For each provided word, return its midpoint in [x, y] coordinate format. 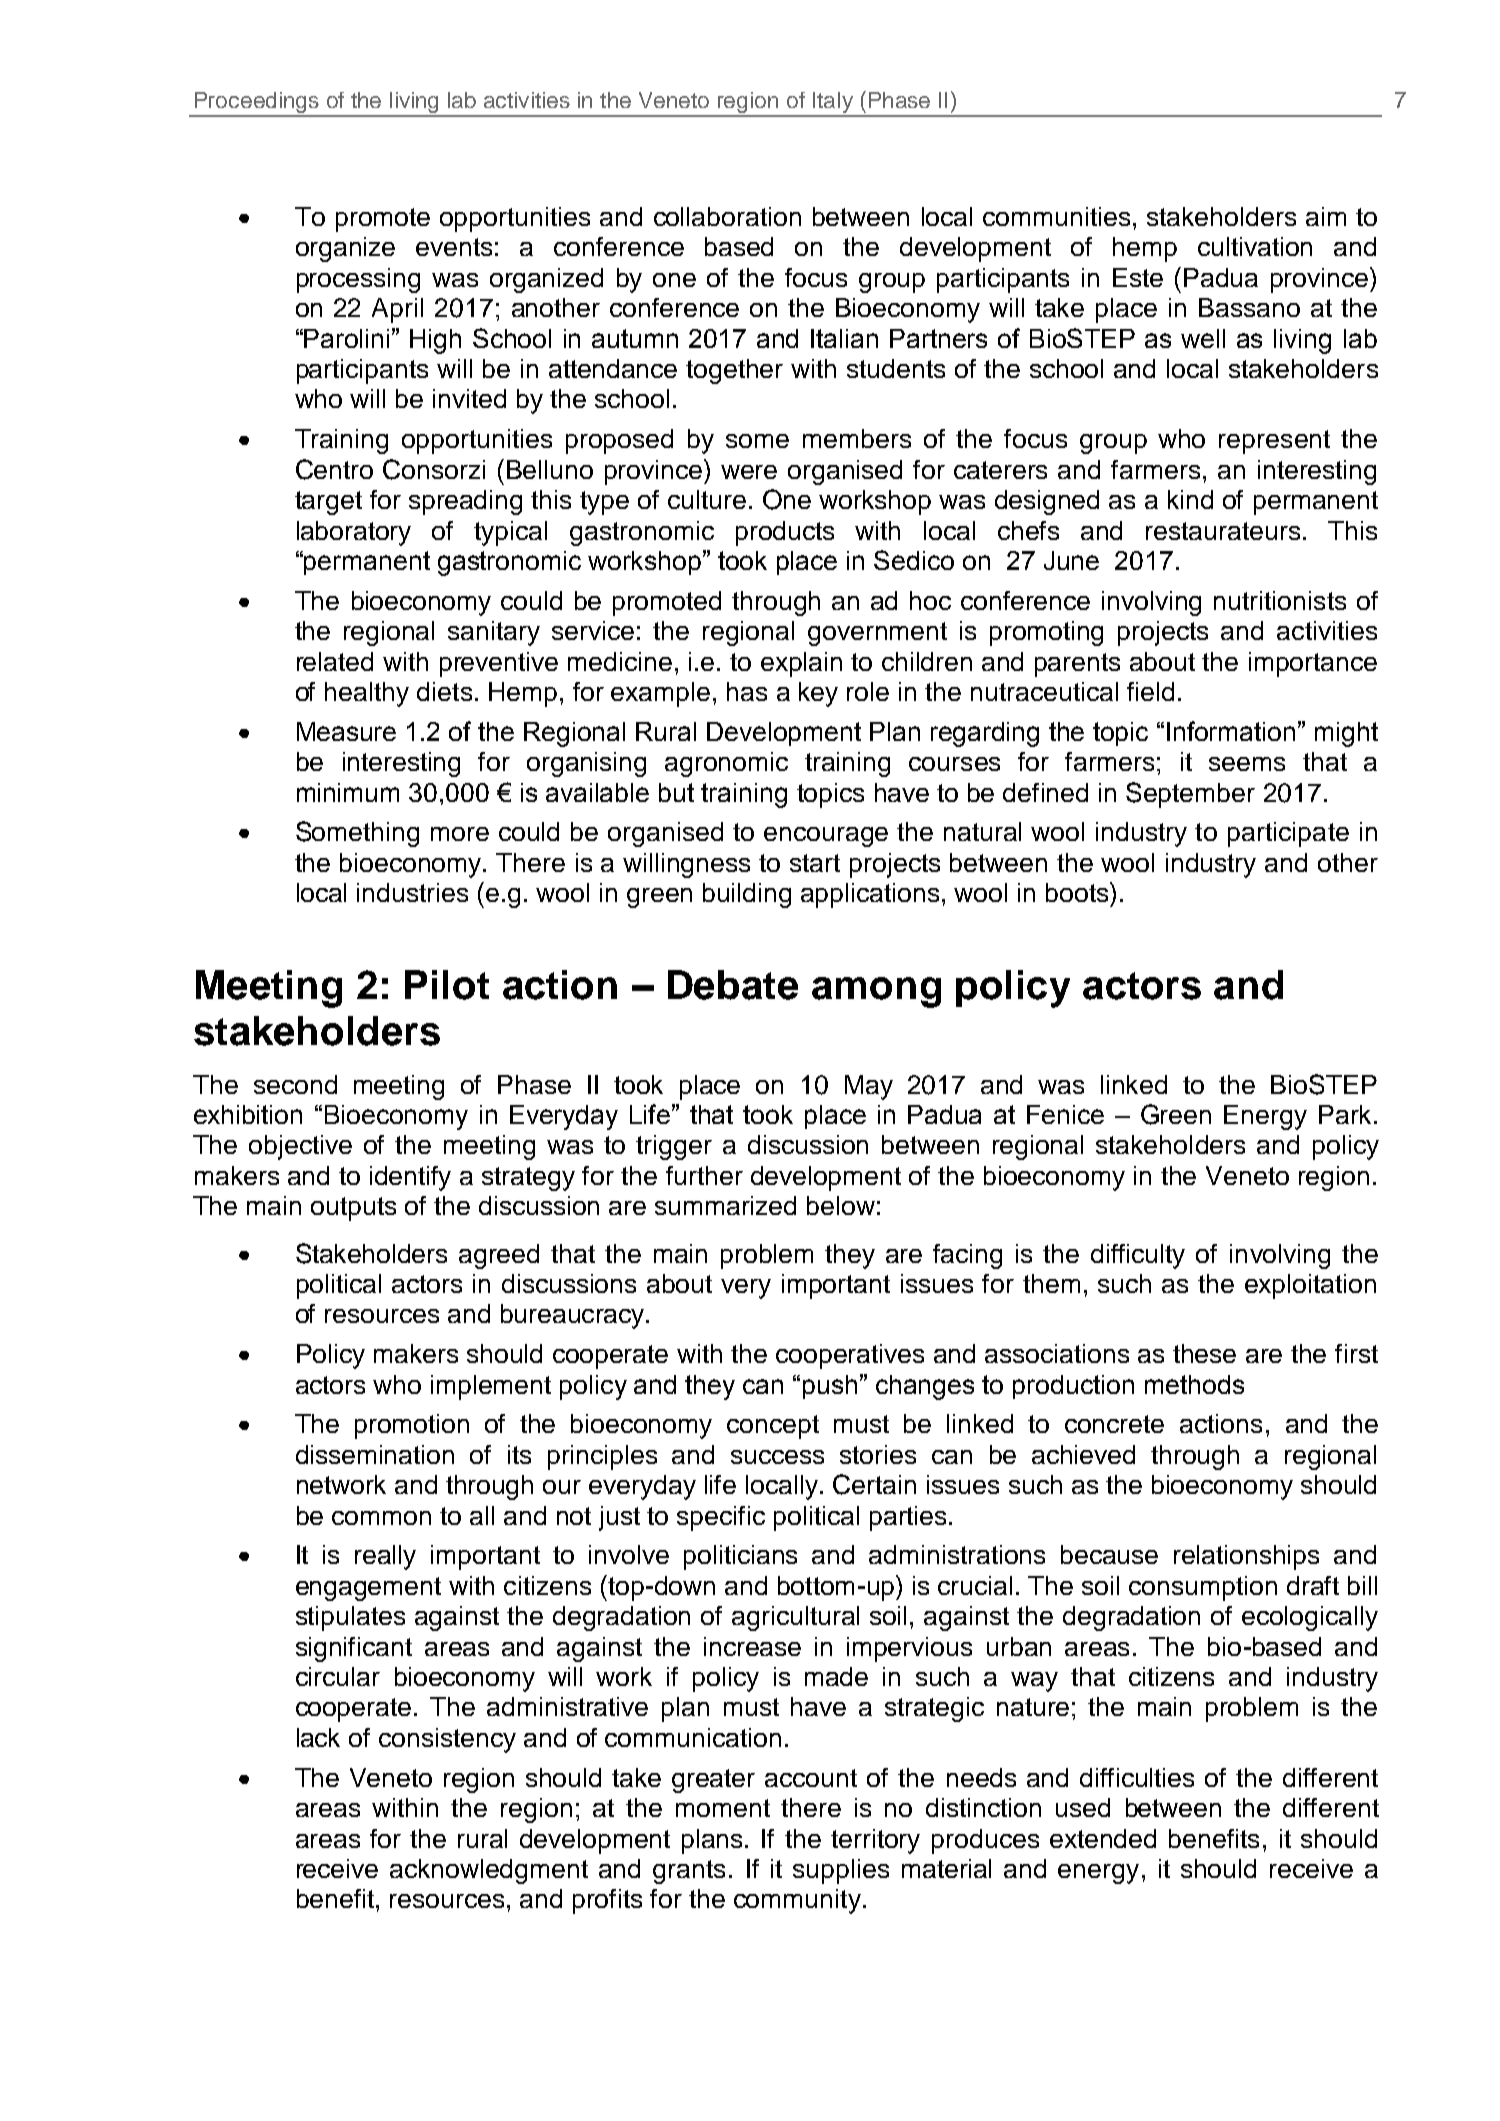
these [1204, 1353]
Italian [844, 338]
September [1190, 795]
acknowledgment [489, 1871]
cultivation [1255, 246]
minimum [348, 792]
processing [358, 280]
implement [491, 1387]
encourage [826, 837]
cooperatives [850, 1356]
